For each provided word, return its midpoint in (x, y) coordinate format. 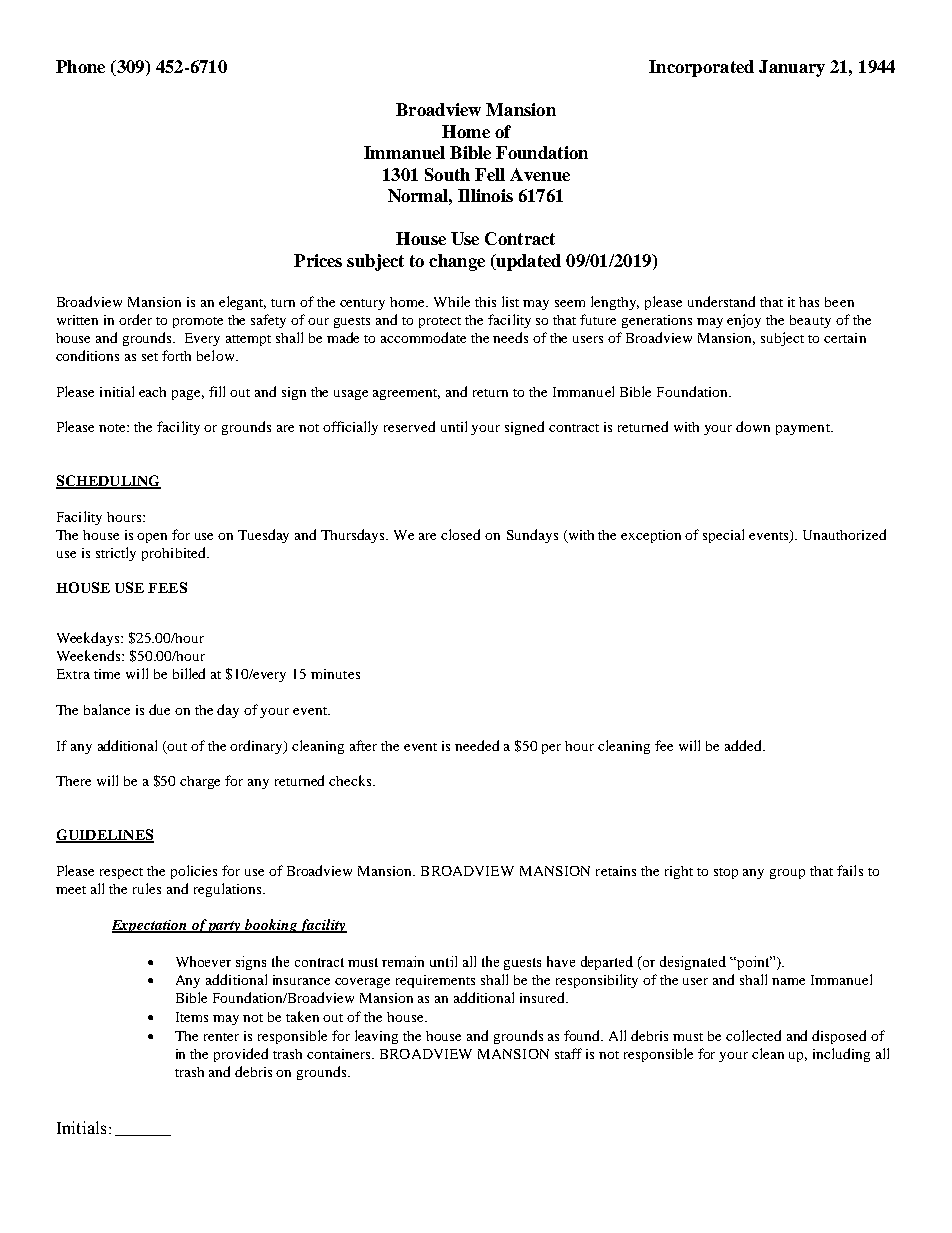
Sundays (532, 536)
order (135, 319)
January (792, 68)
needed (477, 745)
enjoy (744, 321)
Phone (80, 66)
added (744, 745)
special (723, 536)
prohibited (175, 554)
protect (440, 322)
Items (192, 1017)
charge (200, 782)
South (447, 174)
